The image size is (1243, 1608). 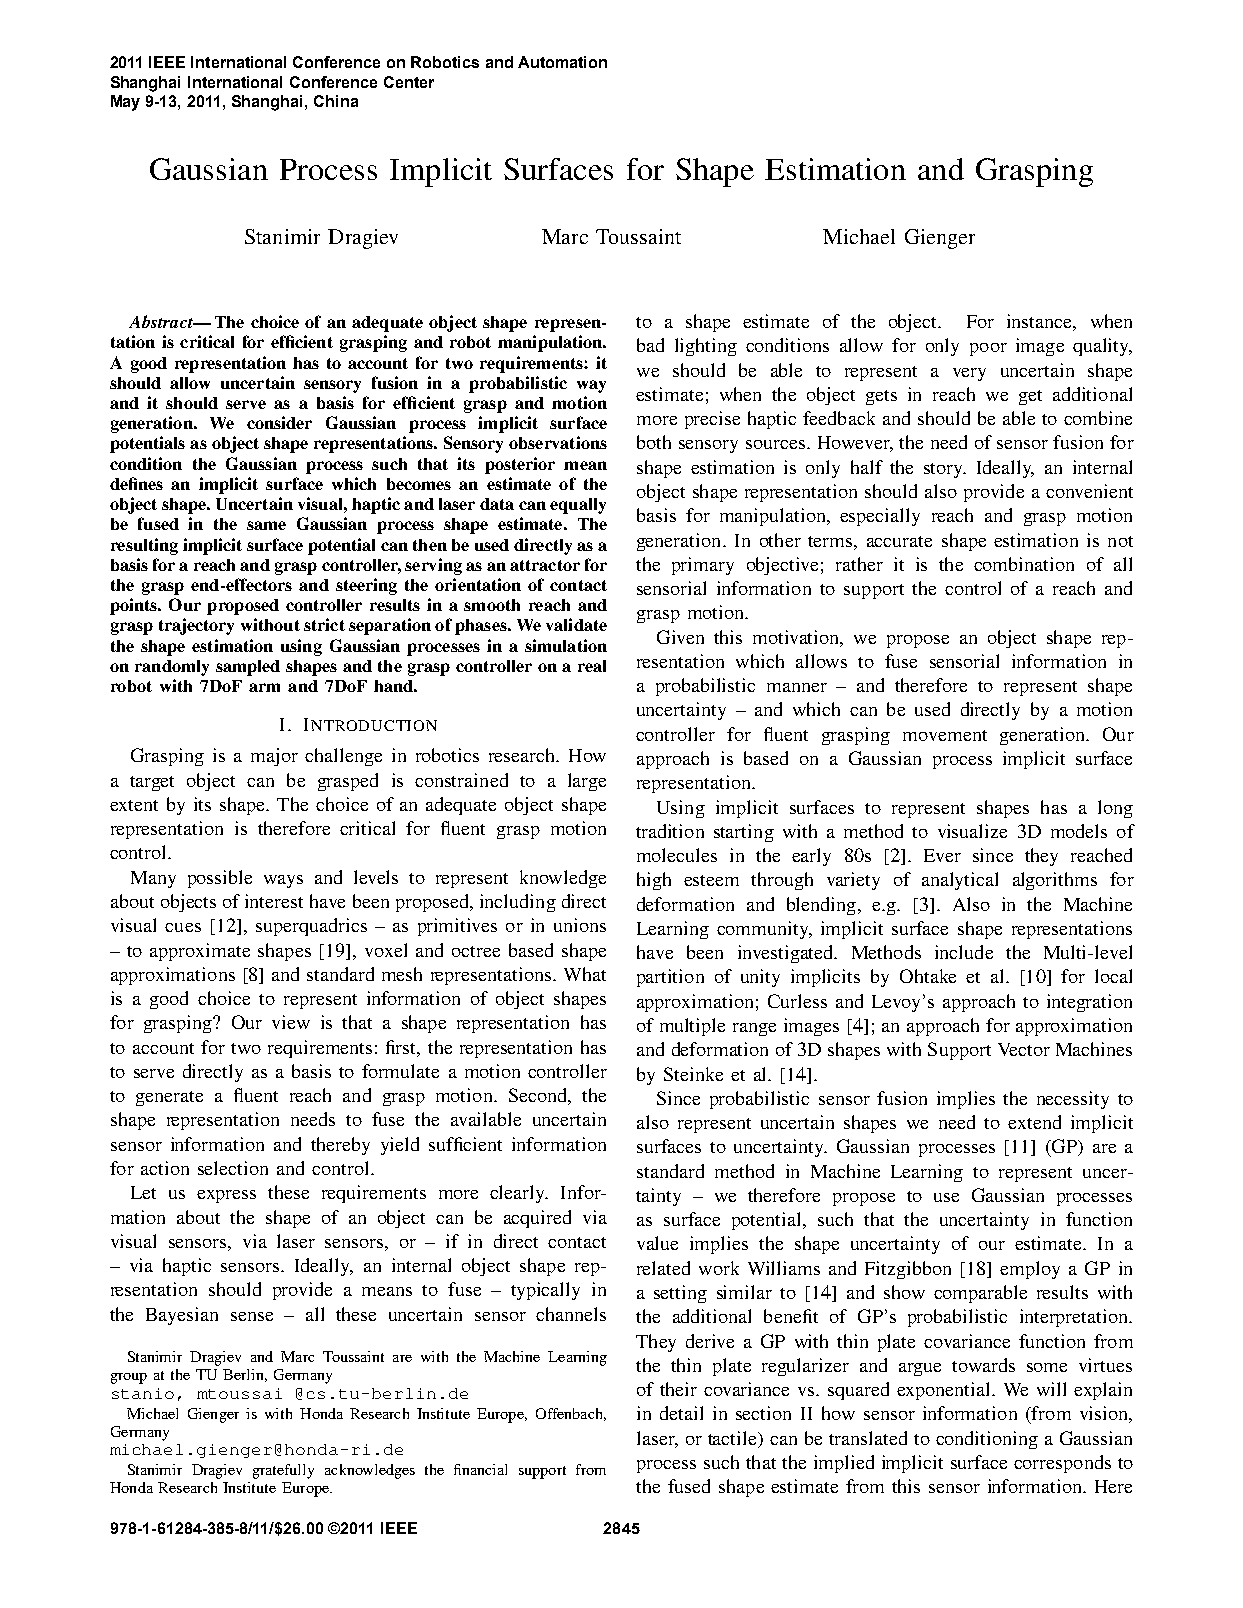 I want to click on China, so click(x=336, y=101).
